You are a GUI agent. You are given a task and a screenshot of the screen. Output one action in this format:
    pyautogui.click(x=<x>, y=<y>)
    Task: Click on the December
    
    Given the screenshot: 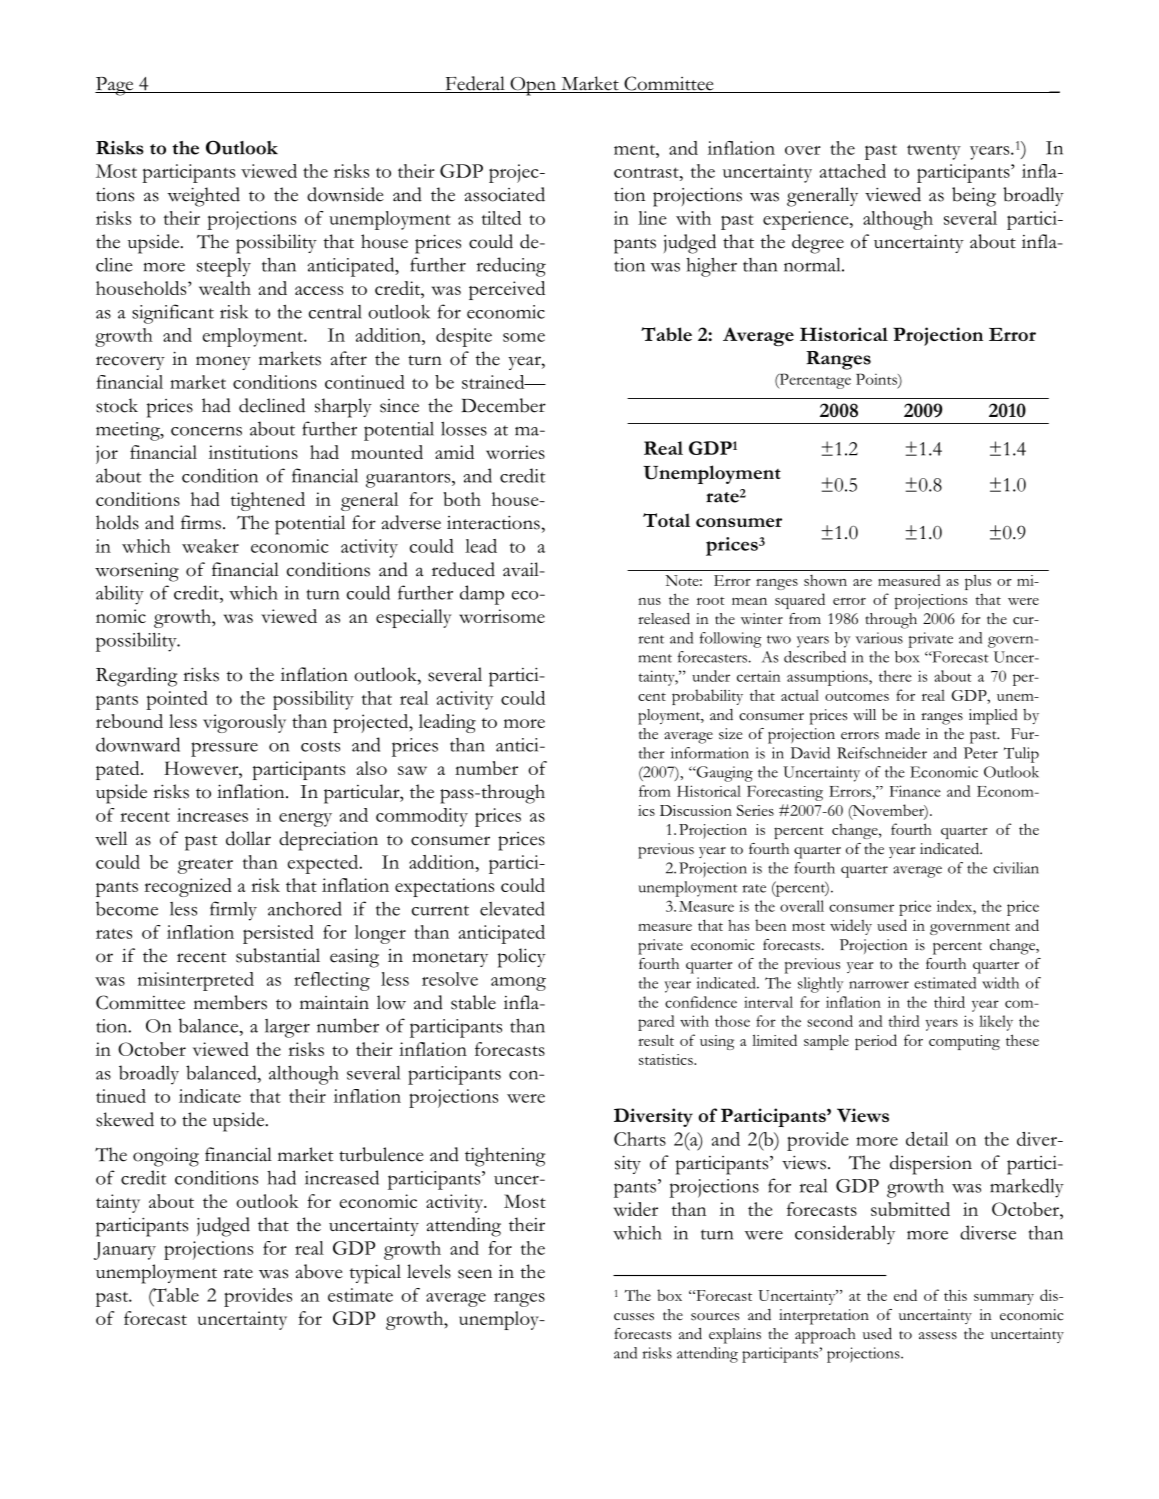 What is the action you would take?
    pyautogui.click(x=503, y=405)
